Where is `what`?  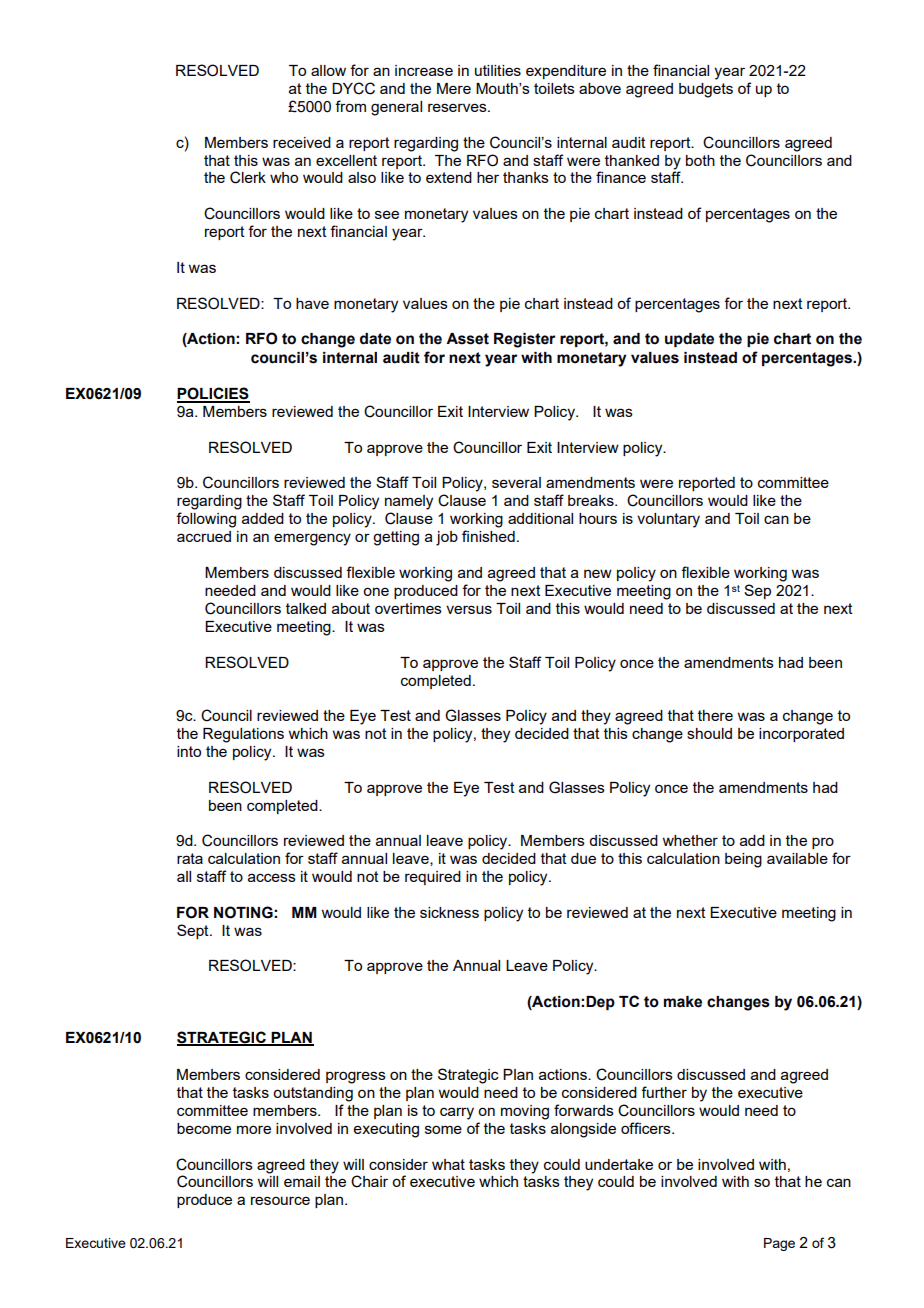 what is located at coordinates (448, 1164).
